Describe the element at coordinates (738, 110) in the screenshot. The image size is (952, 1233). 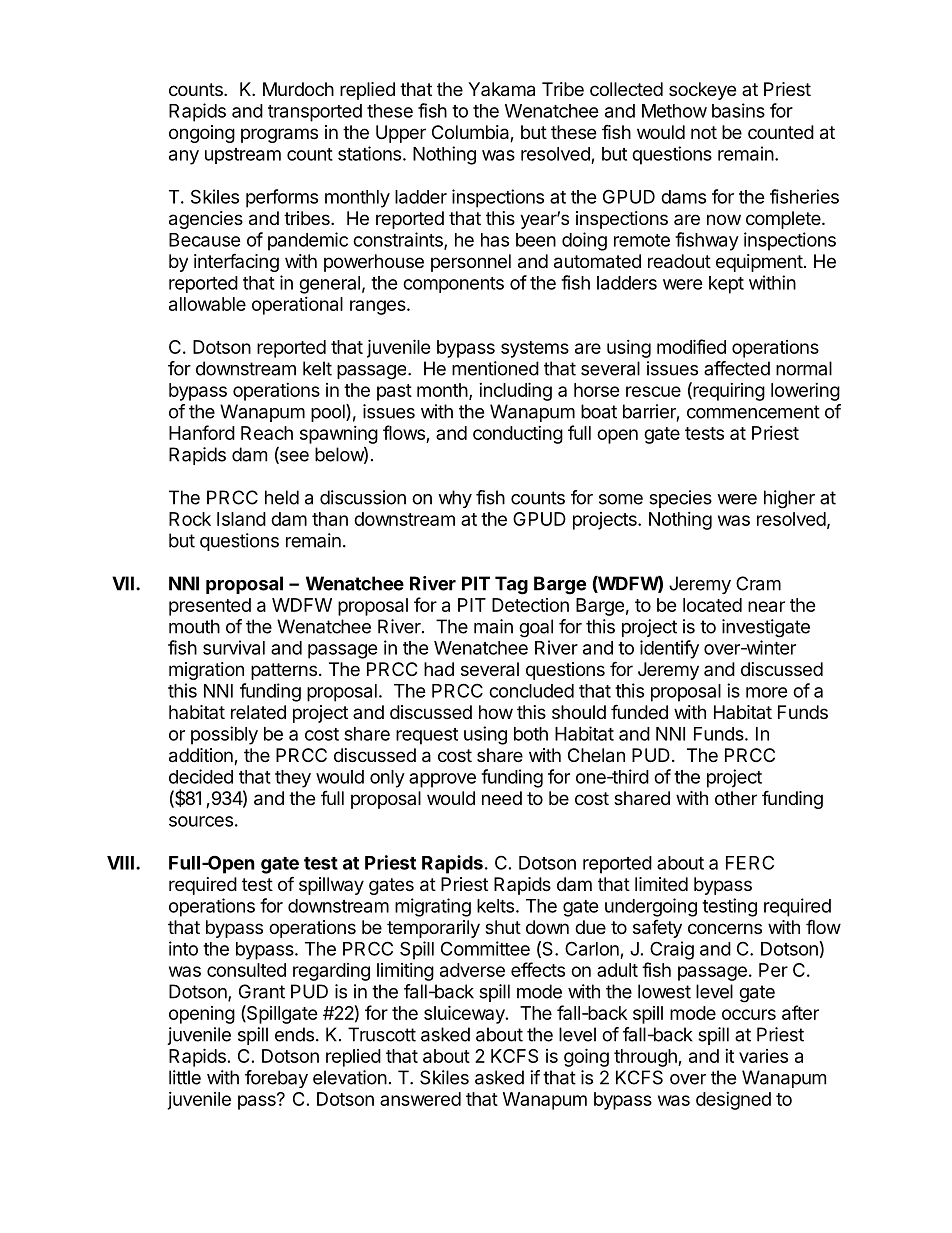
I see `basins` at that location.
